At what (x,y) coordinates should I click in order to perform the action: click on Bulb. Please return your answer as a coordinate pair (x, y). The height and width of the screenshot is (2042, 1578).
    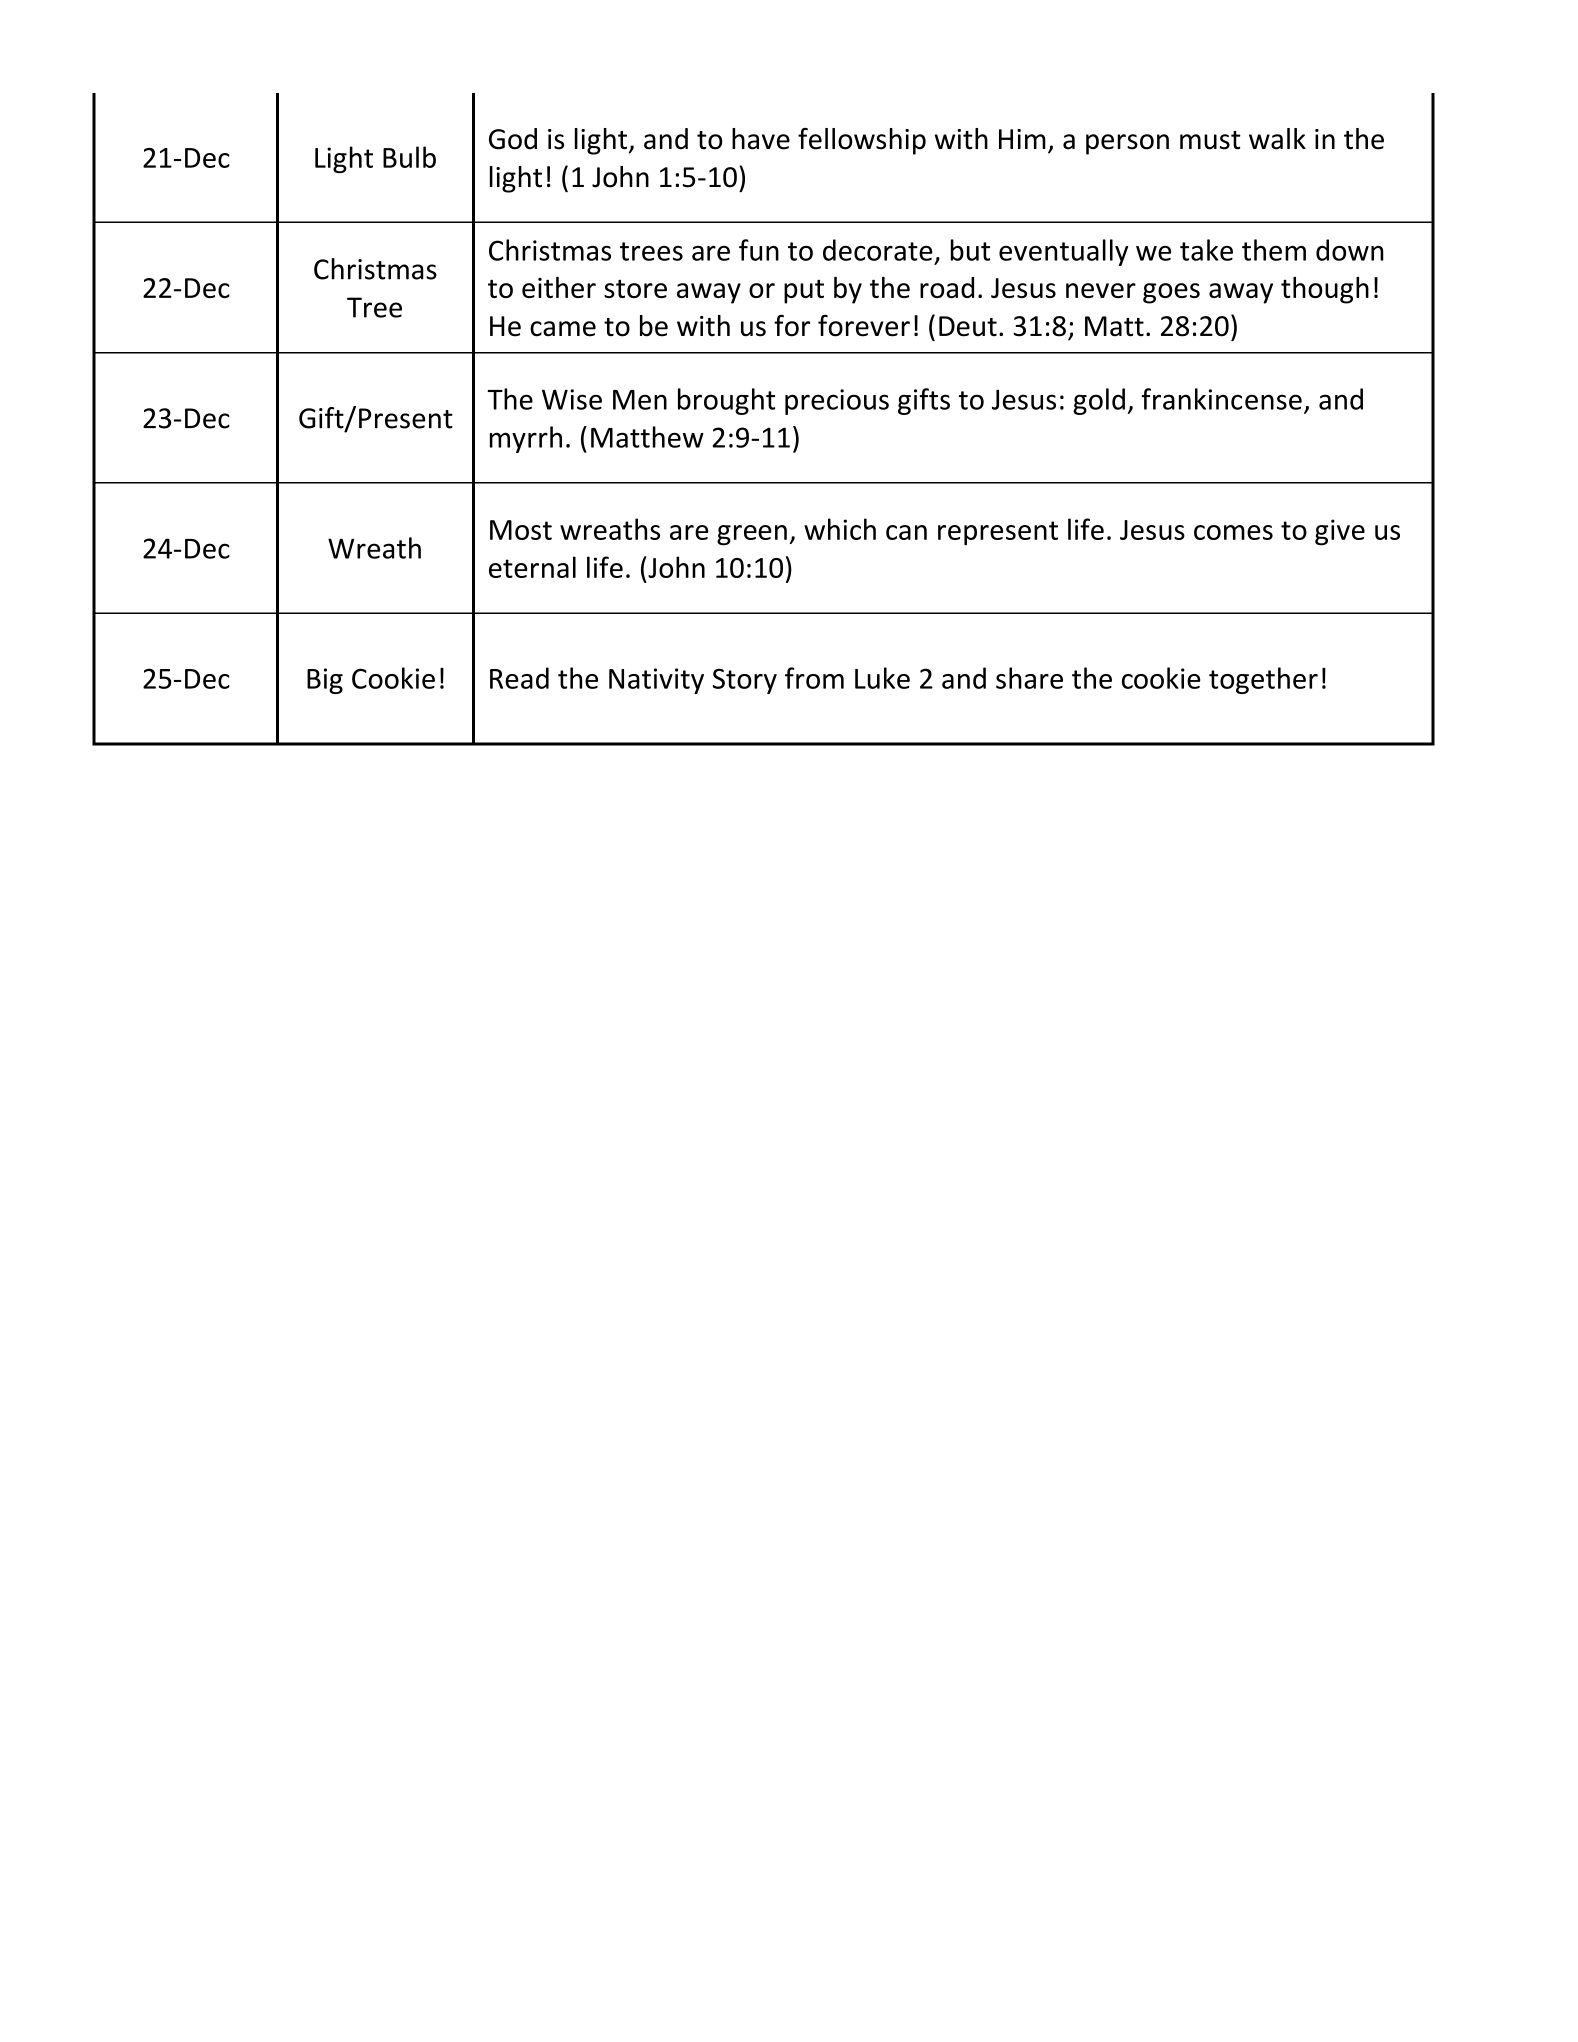
    Looking at the image, I should click on (409, 157).
